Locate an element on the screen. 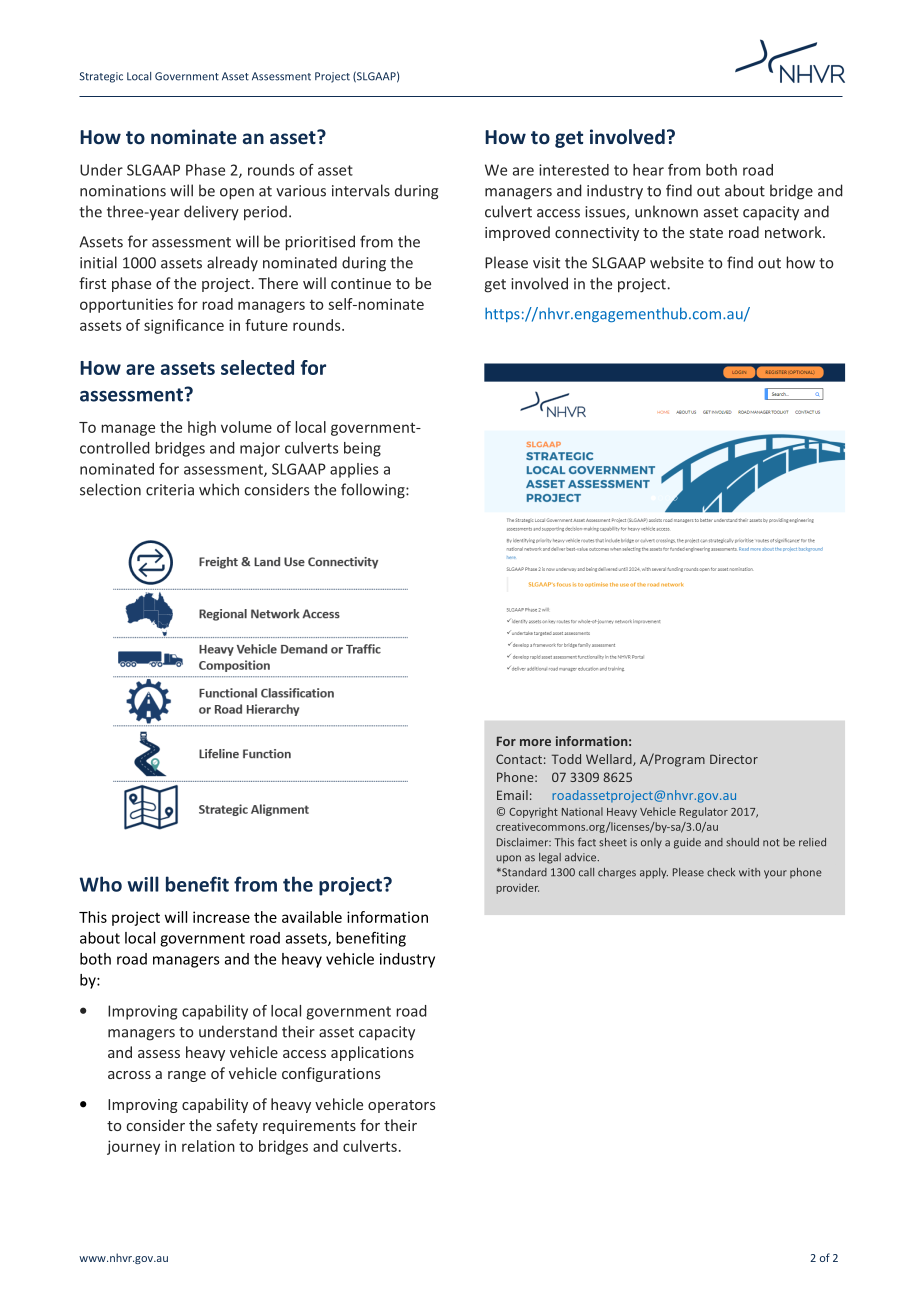  Strategic is located at coordinates (101, 77).
